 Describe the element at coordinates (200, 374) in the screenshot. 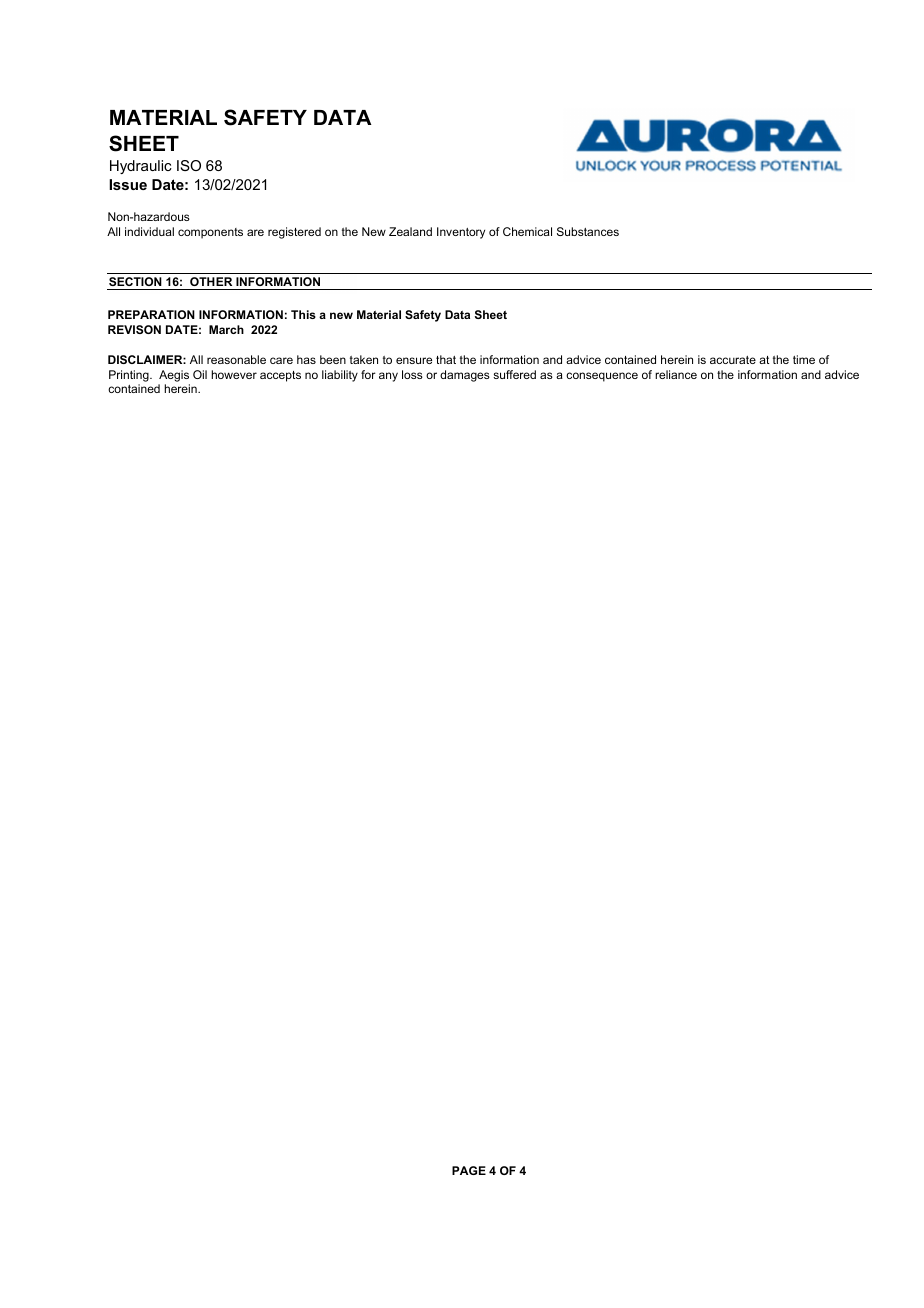

I see `Oil` at that location.
